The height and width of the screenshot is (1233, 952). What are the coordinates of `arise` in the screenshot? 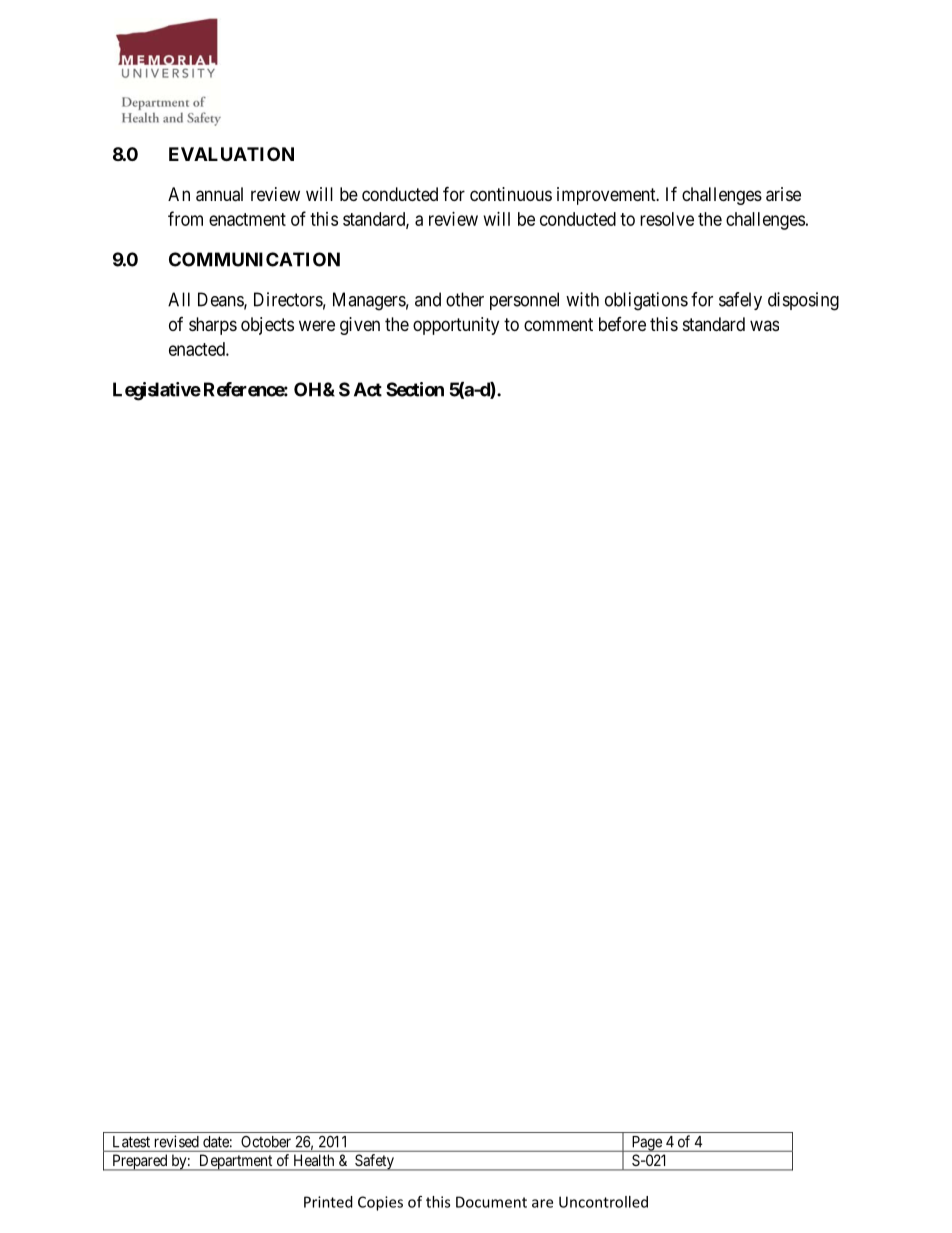 It's located at (783, 194).
